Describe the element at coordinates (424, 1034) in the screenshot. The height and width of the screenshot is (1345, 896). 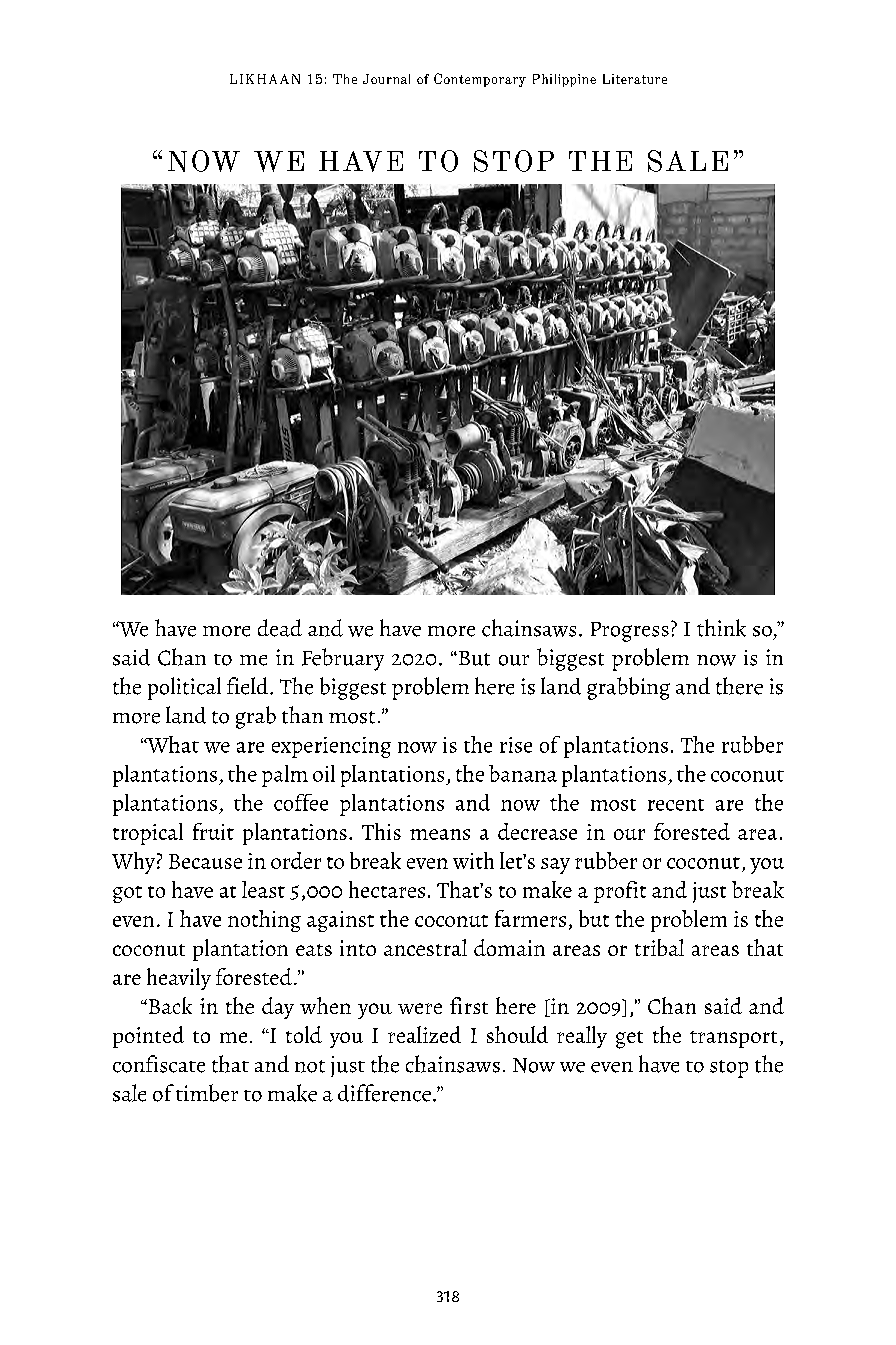
I see `realized` at that location.
